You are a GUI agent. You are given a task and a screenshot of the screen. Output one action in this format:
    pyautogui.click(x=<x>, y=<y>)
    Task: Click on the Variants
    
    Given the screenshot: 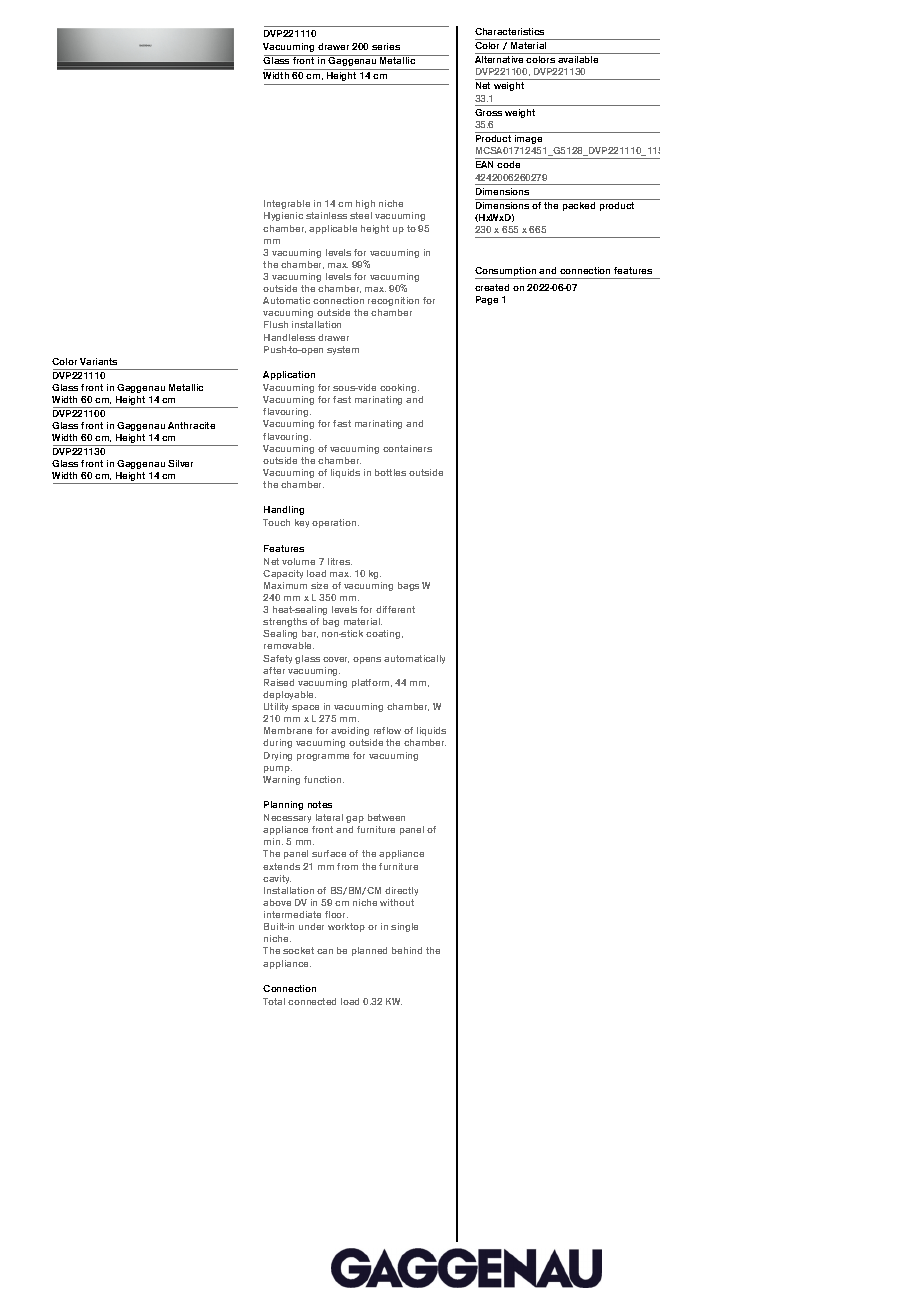 What is the action you would take?
    pyautogui.click(x=98, y=361)
